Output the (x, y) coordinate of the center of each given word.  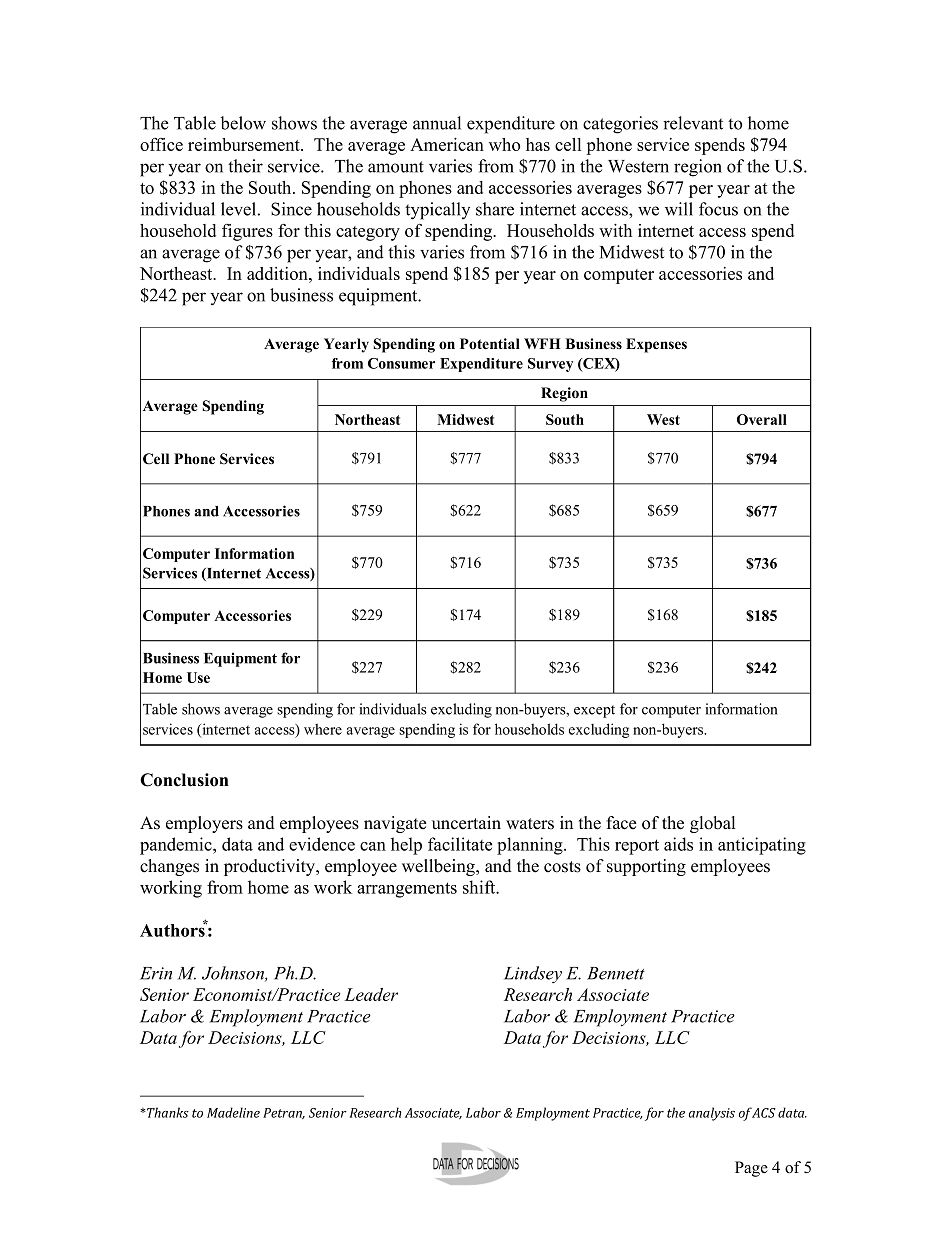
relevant (693, 123)
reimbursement (245, 144)
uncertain (466, 823)
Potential (490, 344)
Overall (762, 419)
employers (204, 824)
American (447, 144)
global (712, 824)
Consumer (401, 363)
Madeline (233, 1112)
